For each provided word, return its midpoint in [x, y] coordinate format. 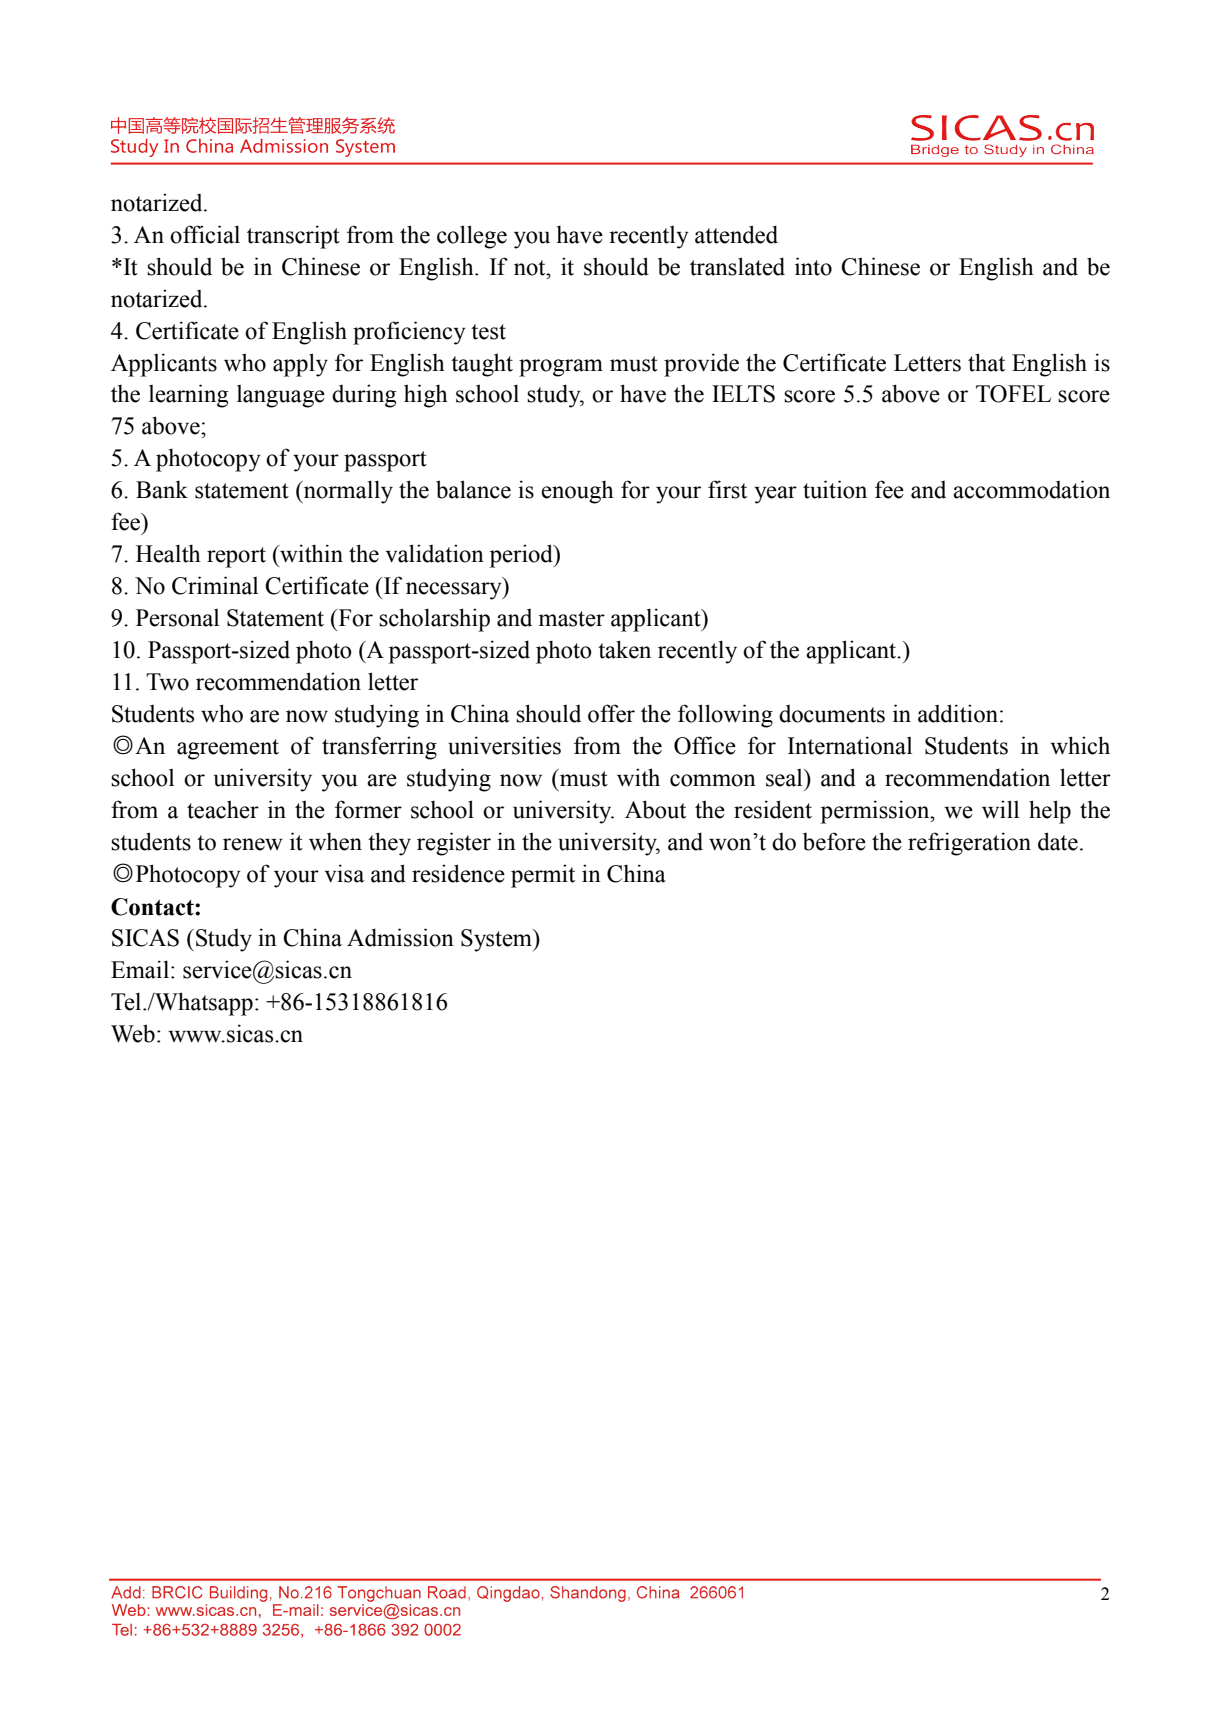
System [497, 940]
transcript [293, 237]
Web [133, 1033]
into [813, 266]
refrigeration [969, 844]
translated [737, 266]
